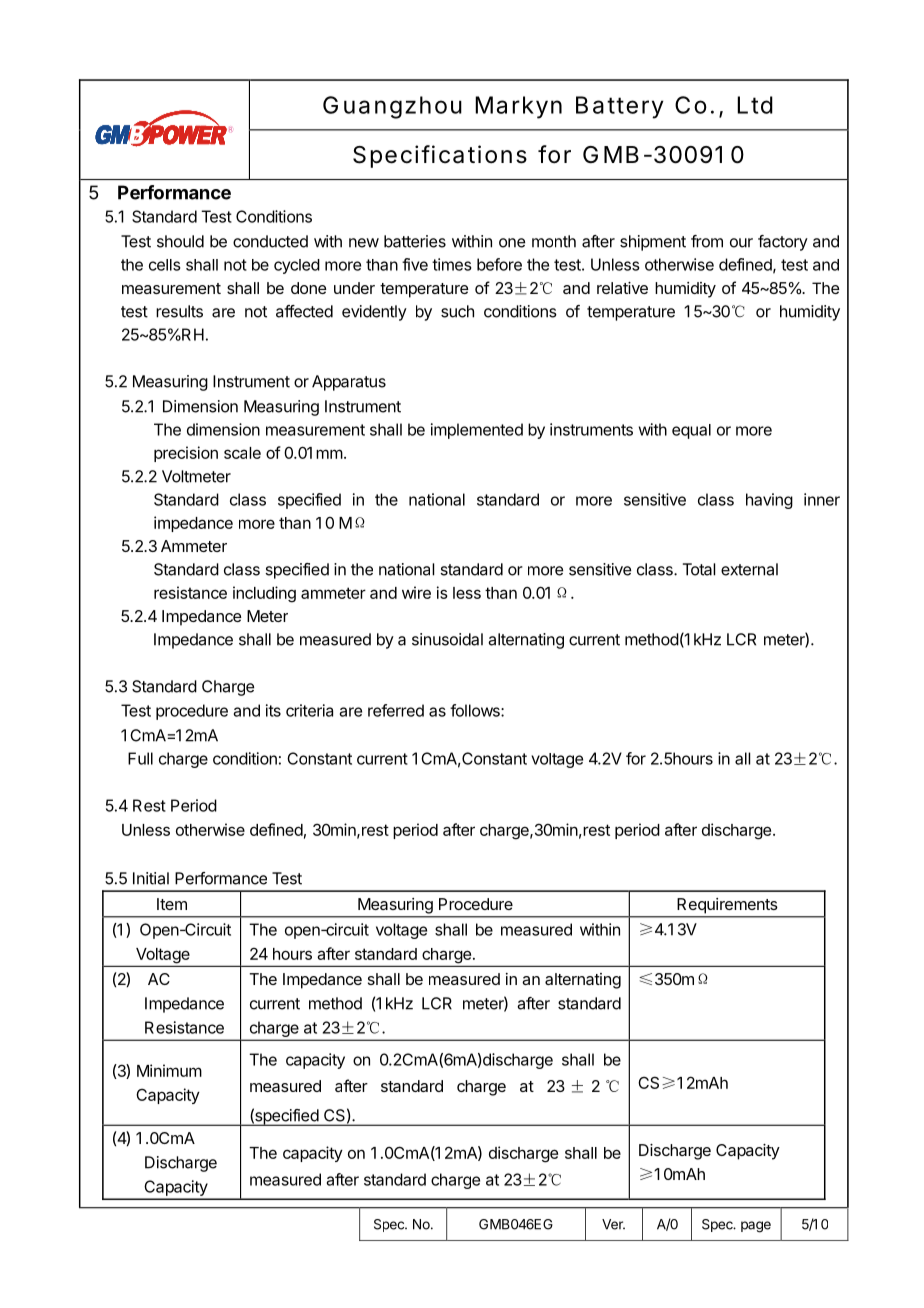  I want to click on Ver, so click(613, 1224).
